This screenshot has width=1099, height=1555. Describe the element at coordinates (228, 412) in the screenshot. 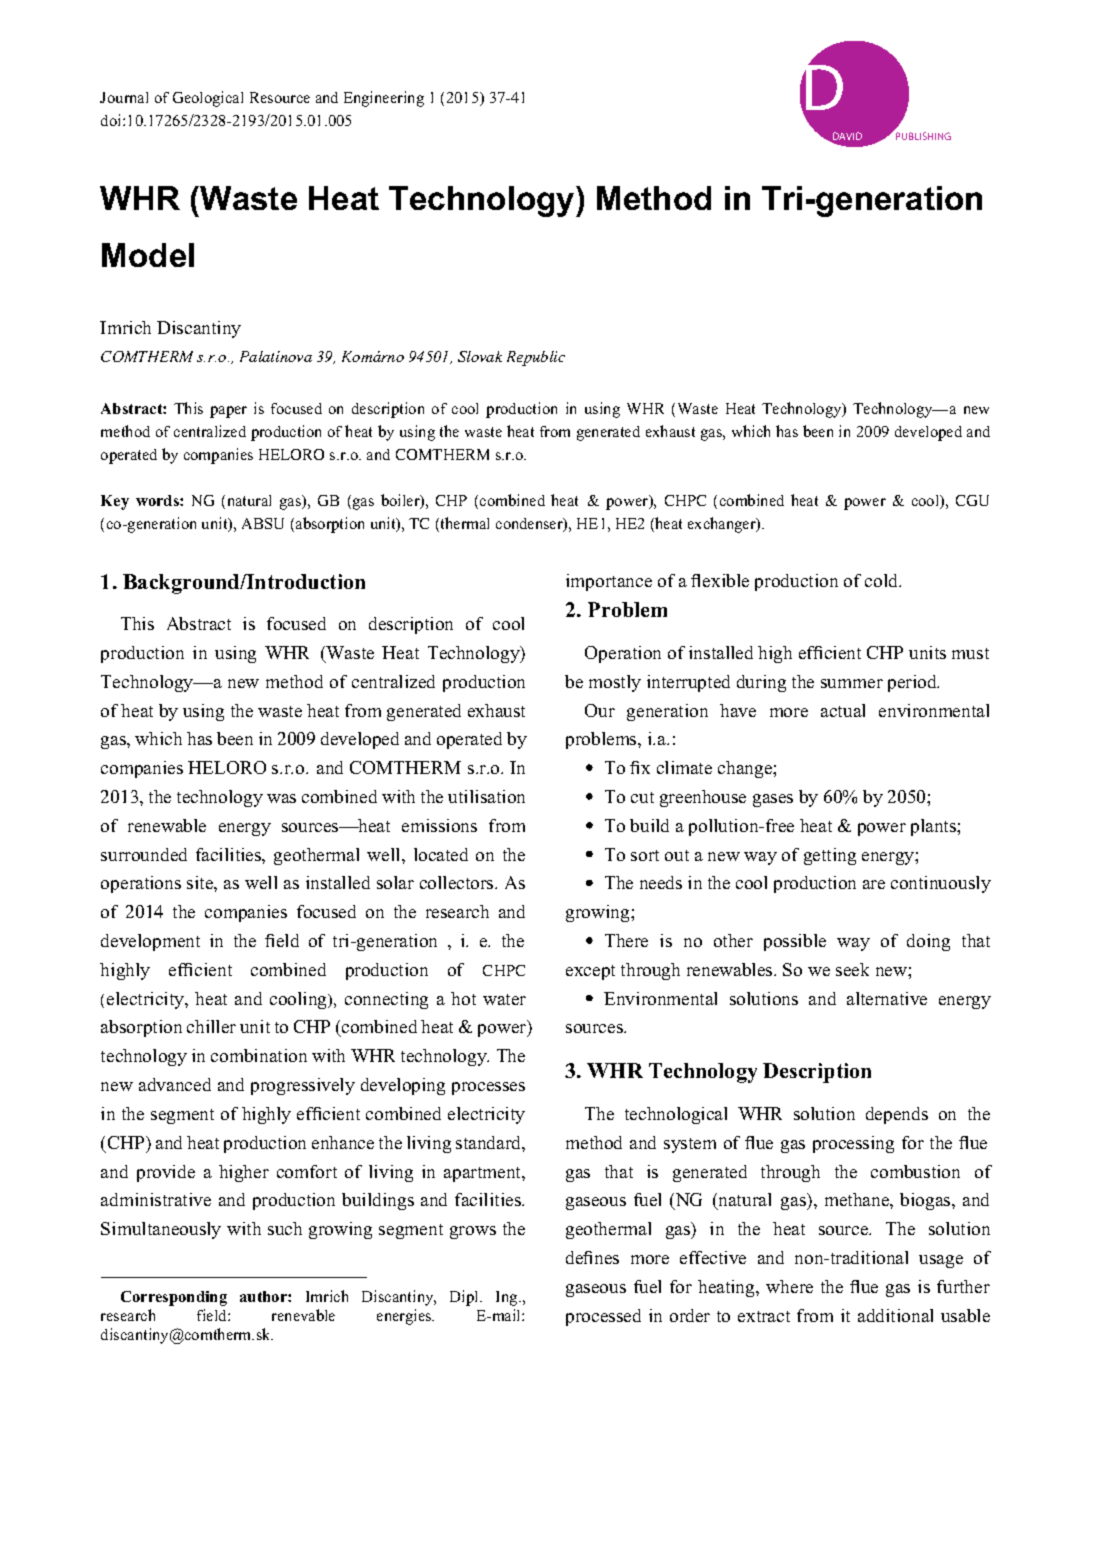

I see `paper` at that location.
